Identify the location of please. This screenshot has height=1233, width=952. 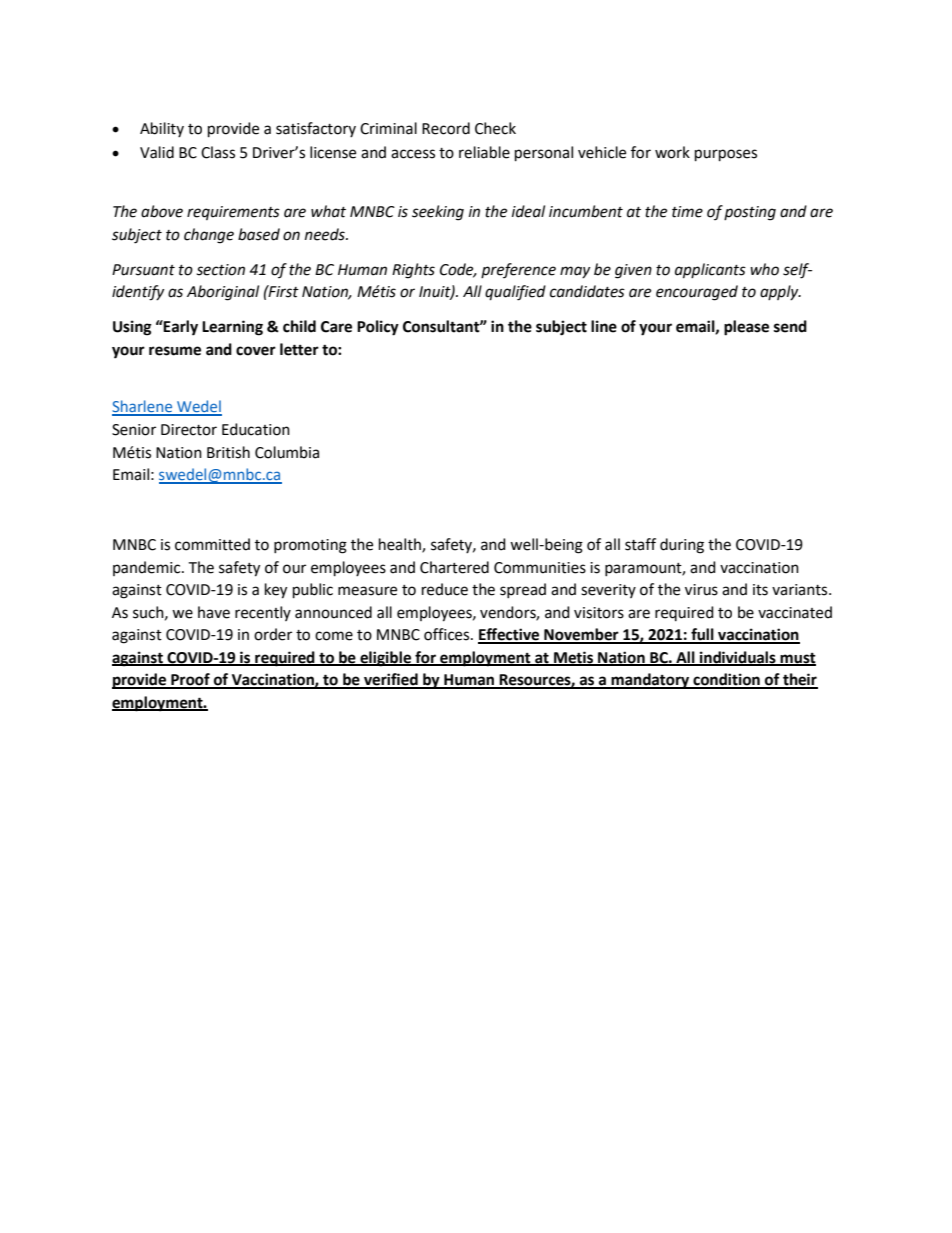
(746, 328).
